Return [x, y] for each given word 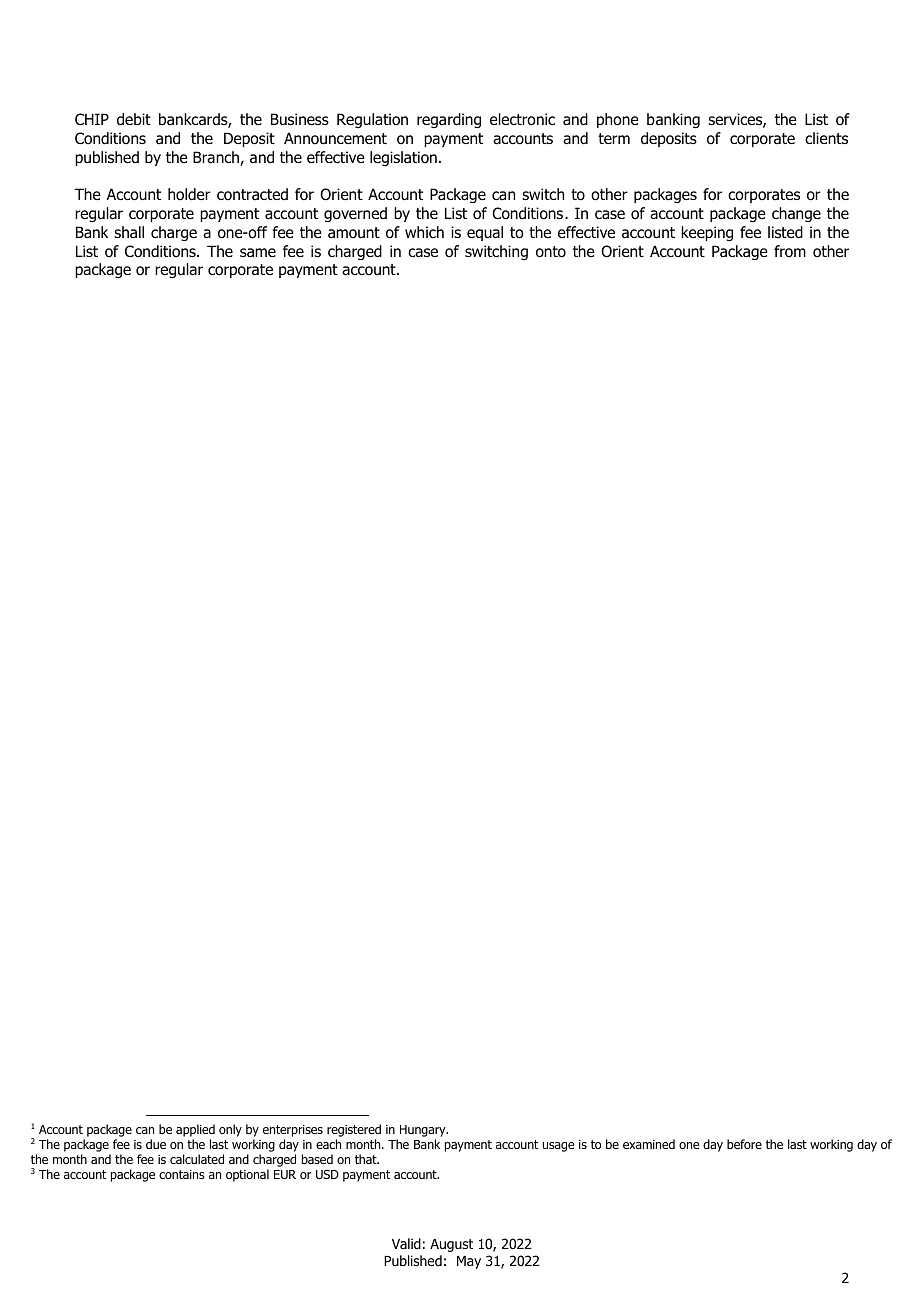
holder [189, 194]
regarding [449, 120]
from [790, 251]
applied [195, 1130]
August [451, 1245]
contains [182, 1174]
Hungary [424, 1131]
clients [826, 138]
